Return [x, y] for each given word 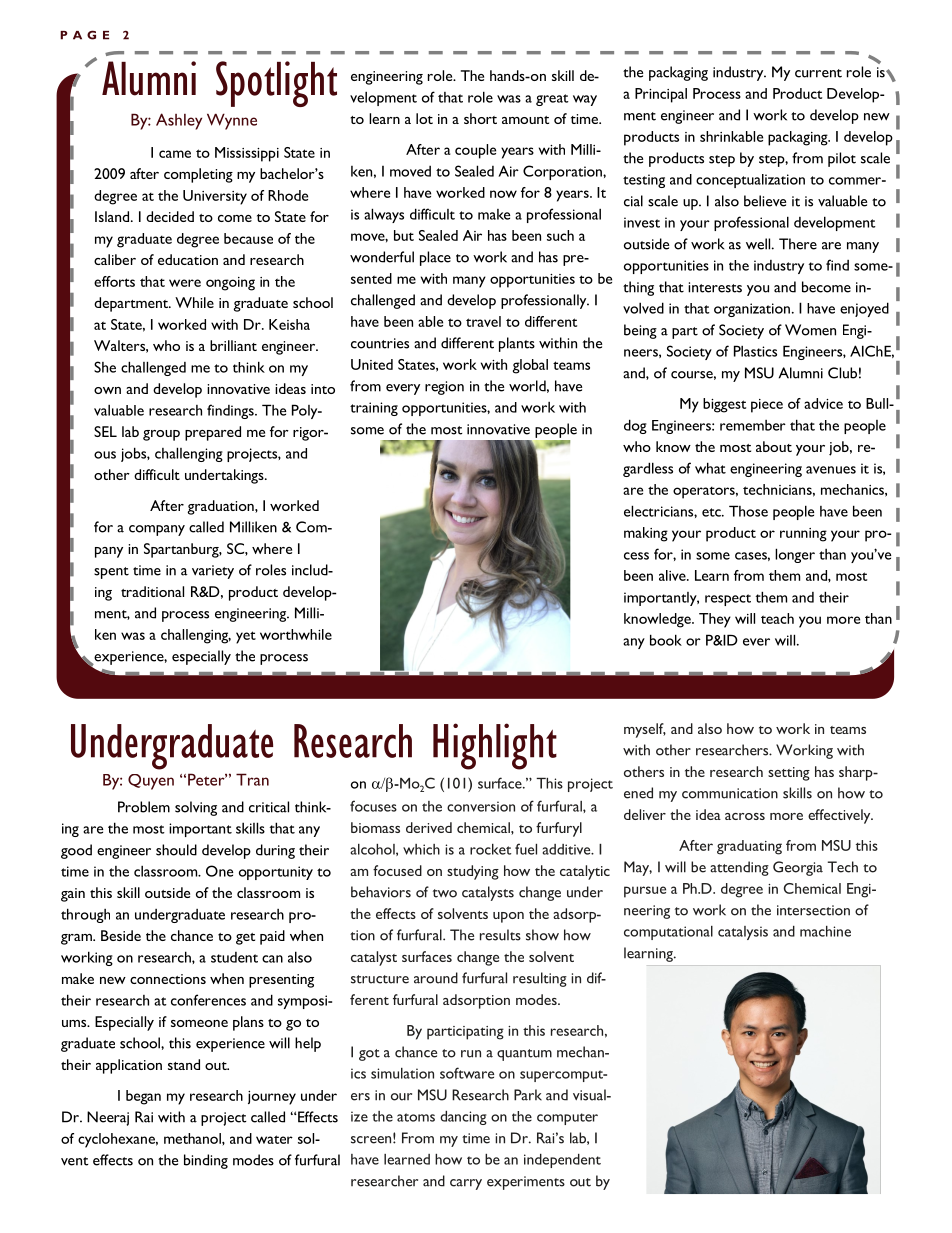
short [480, 118]
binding [206, 1161]
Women [810, 330]
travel [483, 321]
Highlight [495, 746]
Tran [252, 779]
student [234, 957]
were [185, 283]
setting [789, 774]
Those [748, 511]
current [818, 73]
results [500, 935]
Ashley [179, 121]
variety [213, 572]
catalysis [743, 933]
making [646, 534]
